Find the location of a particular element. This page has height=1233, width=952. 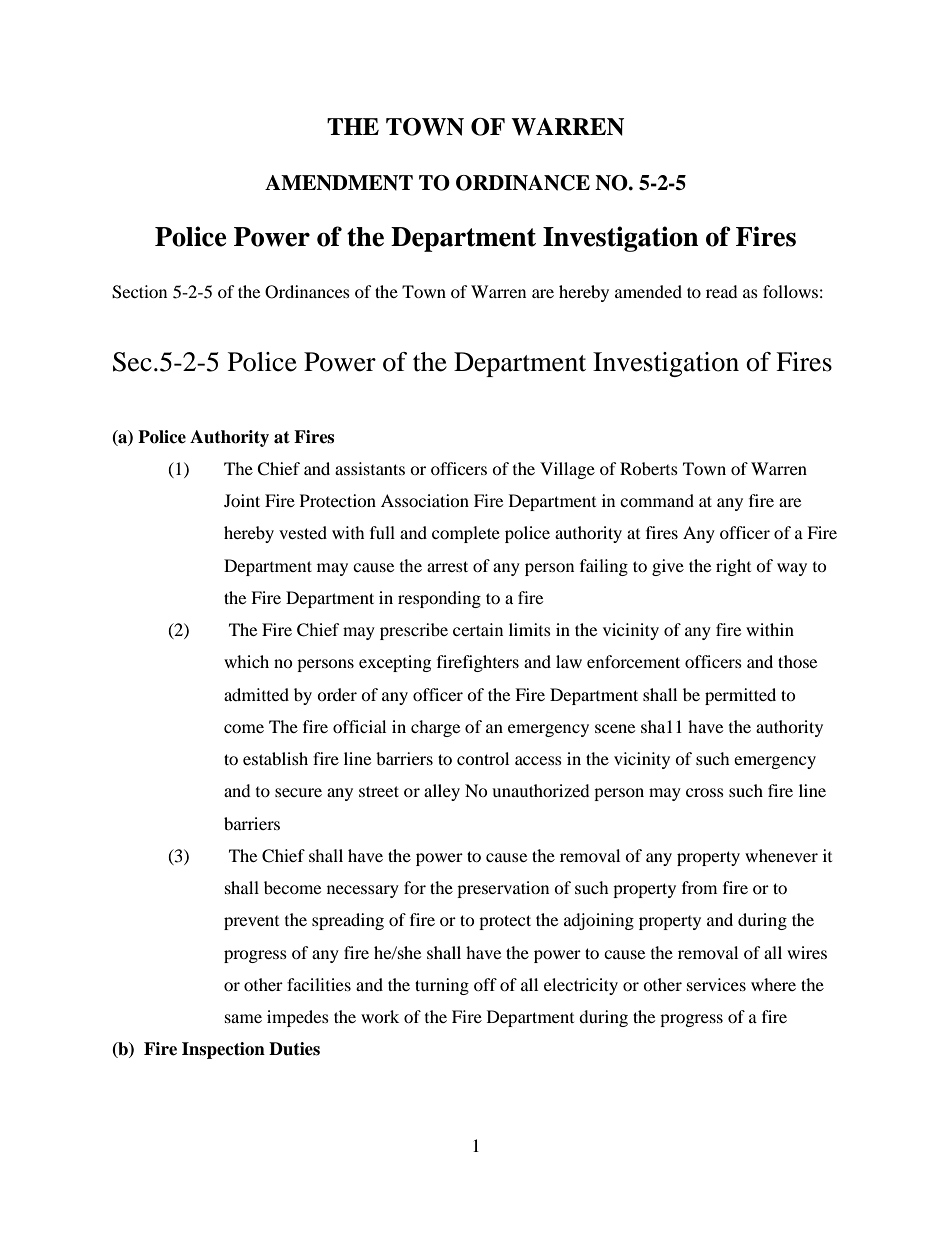

same is located at coordinates (243, 1018).
